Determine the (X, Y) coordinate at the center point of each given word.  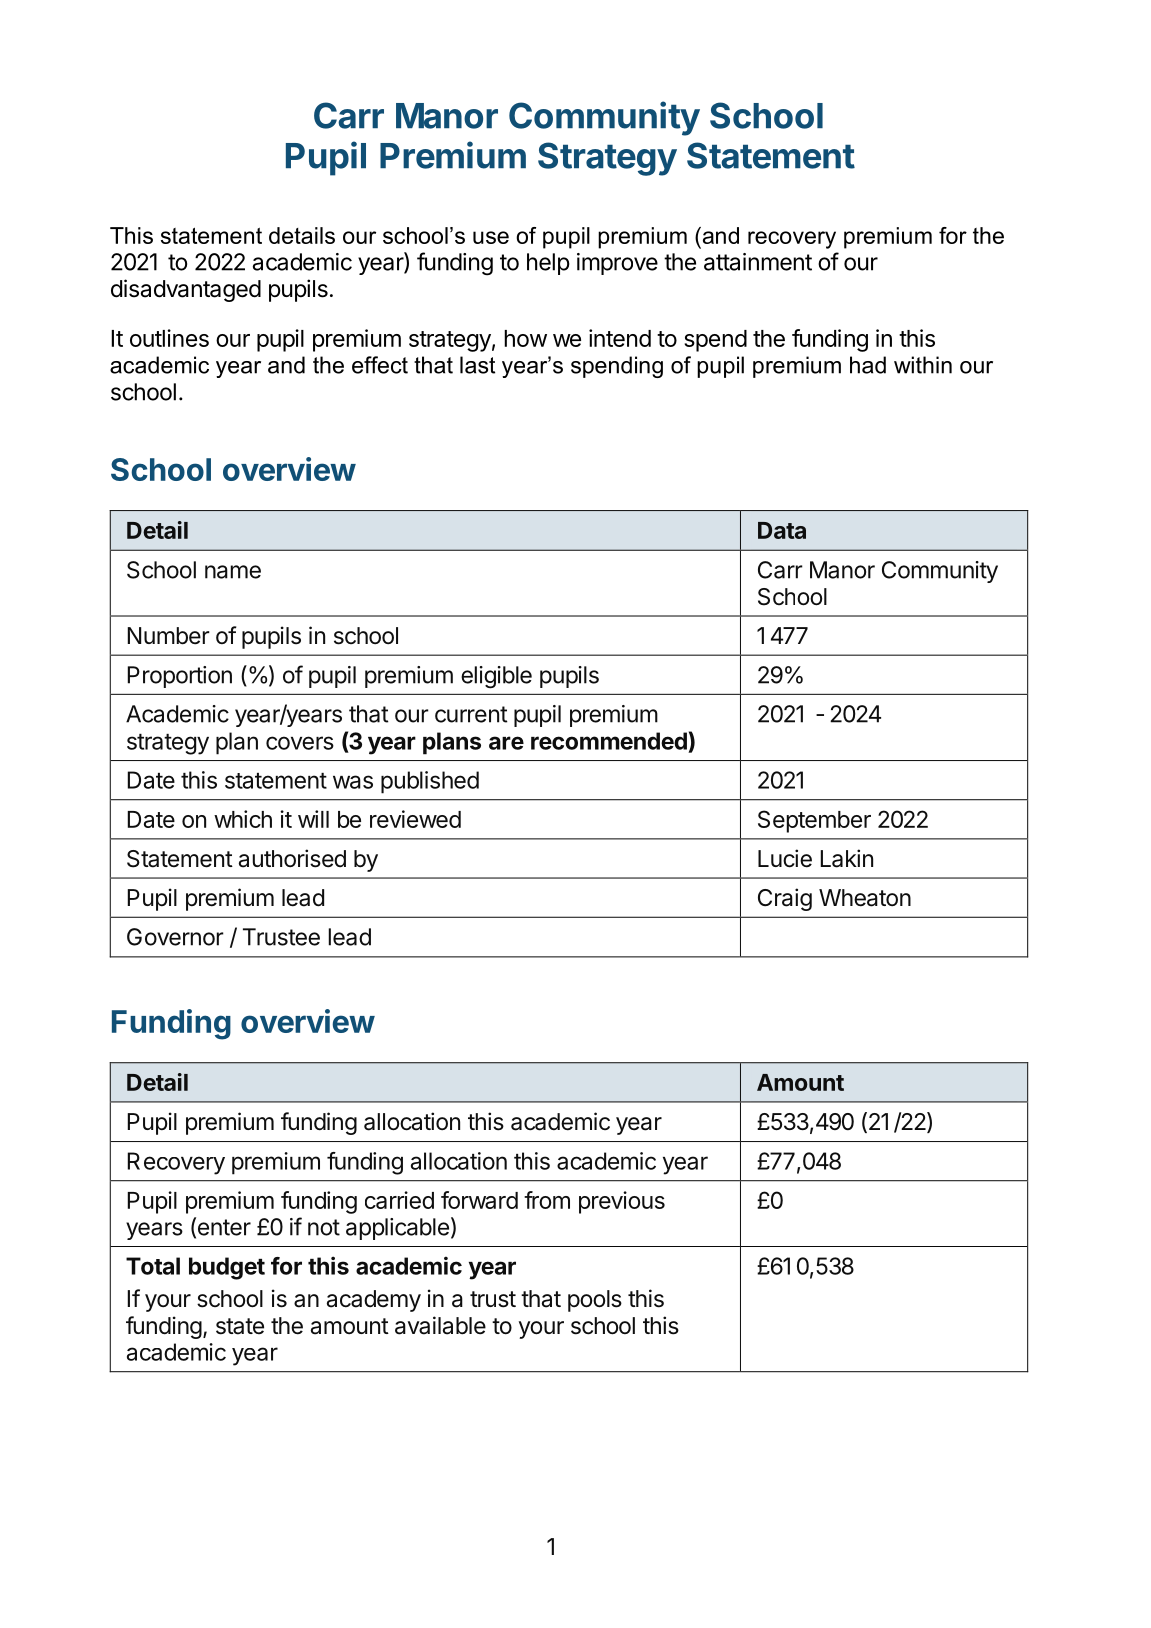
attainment (758, 262)
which (243, 819)
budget (227, 1268)
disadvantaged (186, 290)
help (548, 264)
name (233, 572)
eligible (496, 677)
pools (595, 1301)
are (506, 743)
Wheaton (865, 898)
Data (782, 530)
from (547, 1200)
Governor (175, 937)
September (814, 821)
